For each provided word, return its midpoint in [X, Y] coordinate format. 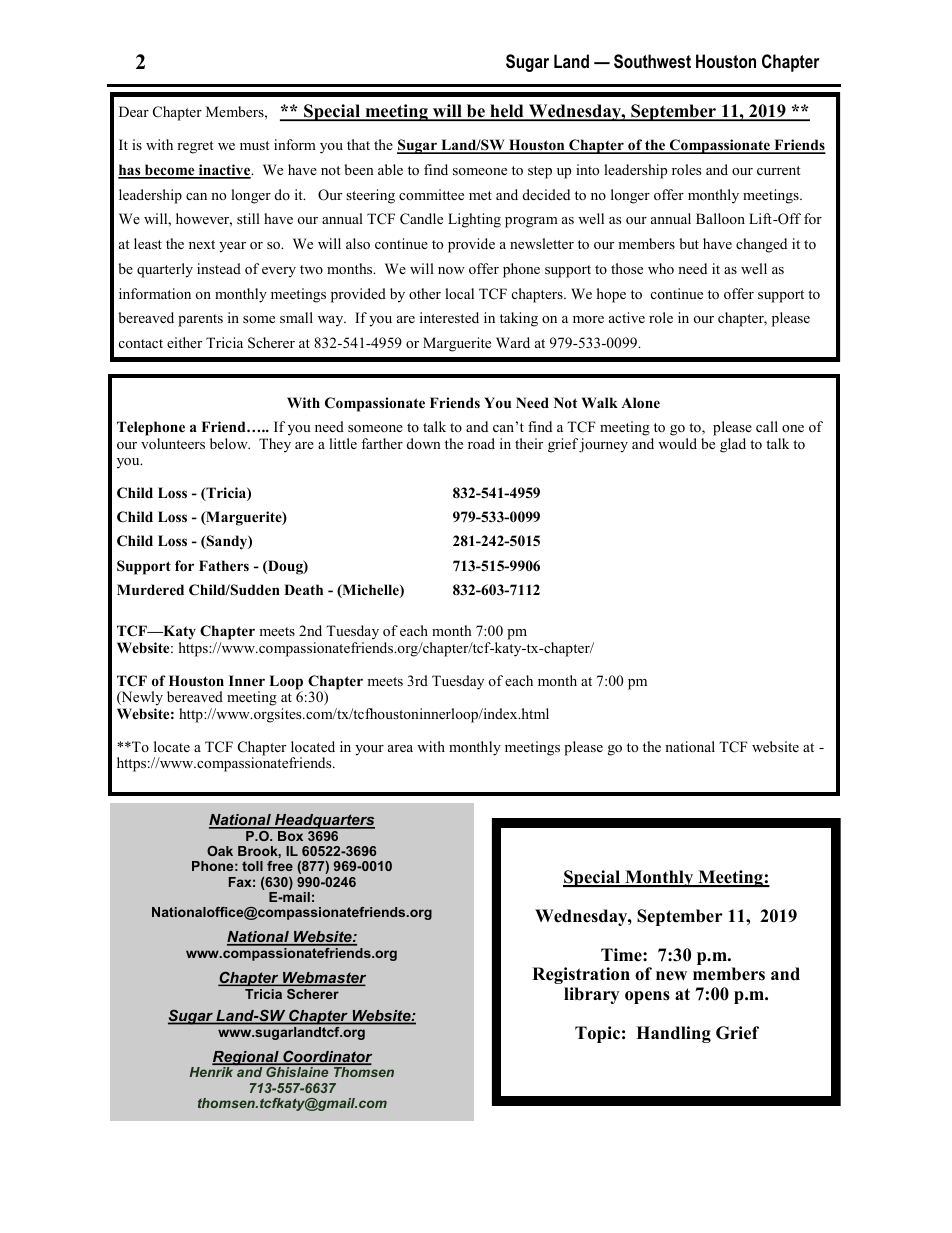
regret [195, 147]
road [481, 443]
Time [622, 955]
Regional [246, 1059]
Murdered [150, 589]
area [400, 748]
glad [733, 445]
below [230, 443]
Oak [220, 851]
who [661, 268]
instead [219, 268]
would [677, 443]
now [451, 270]
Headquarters [324, 821]
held [507, 112]
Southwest [652, 61]
